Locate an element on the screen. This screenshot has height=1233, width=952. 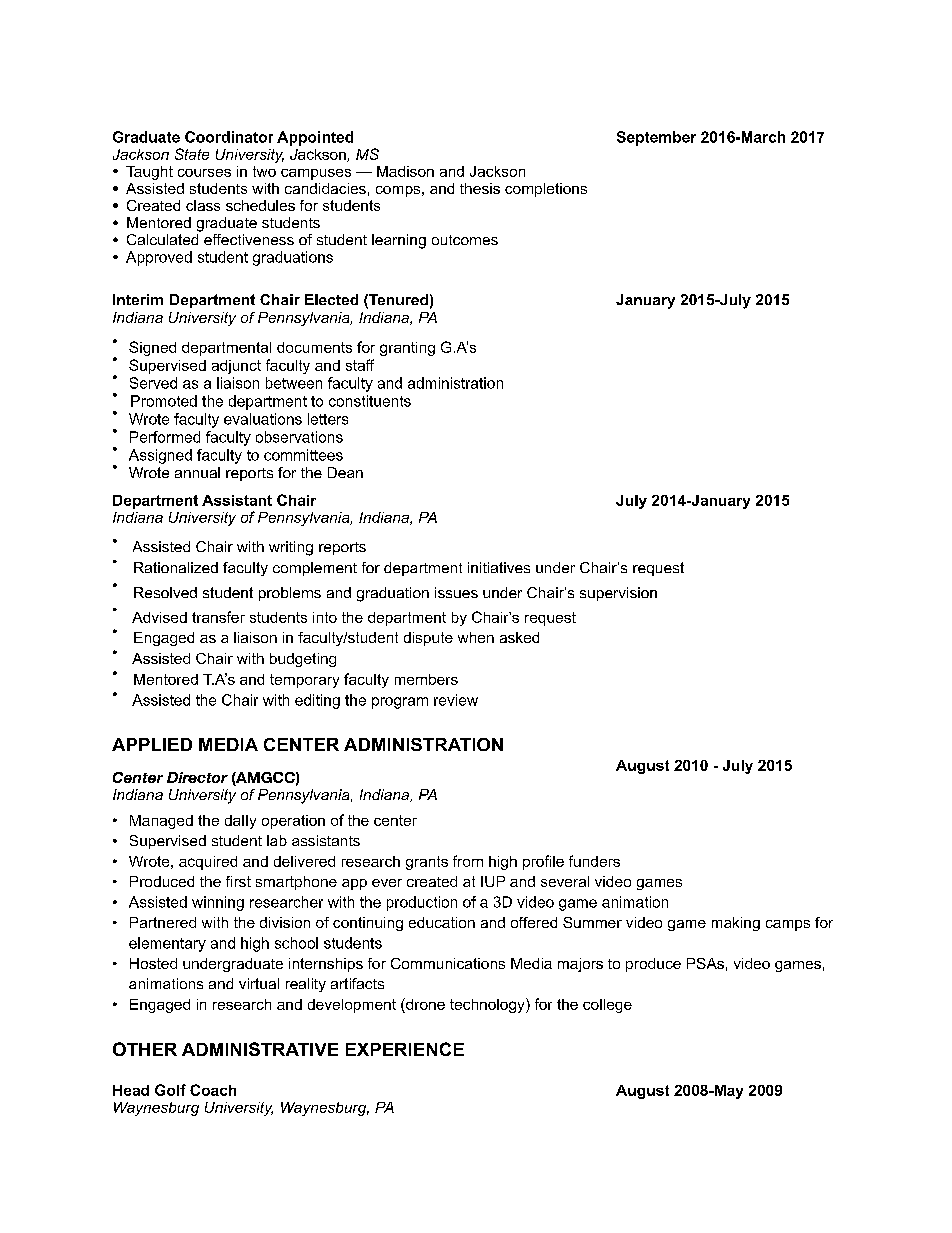
granting is located at coordinates (407, 349).
